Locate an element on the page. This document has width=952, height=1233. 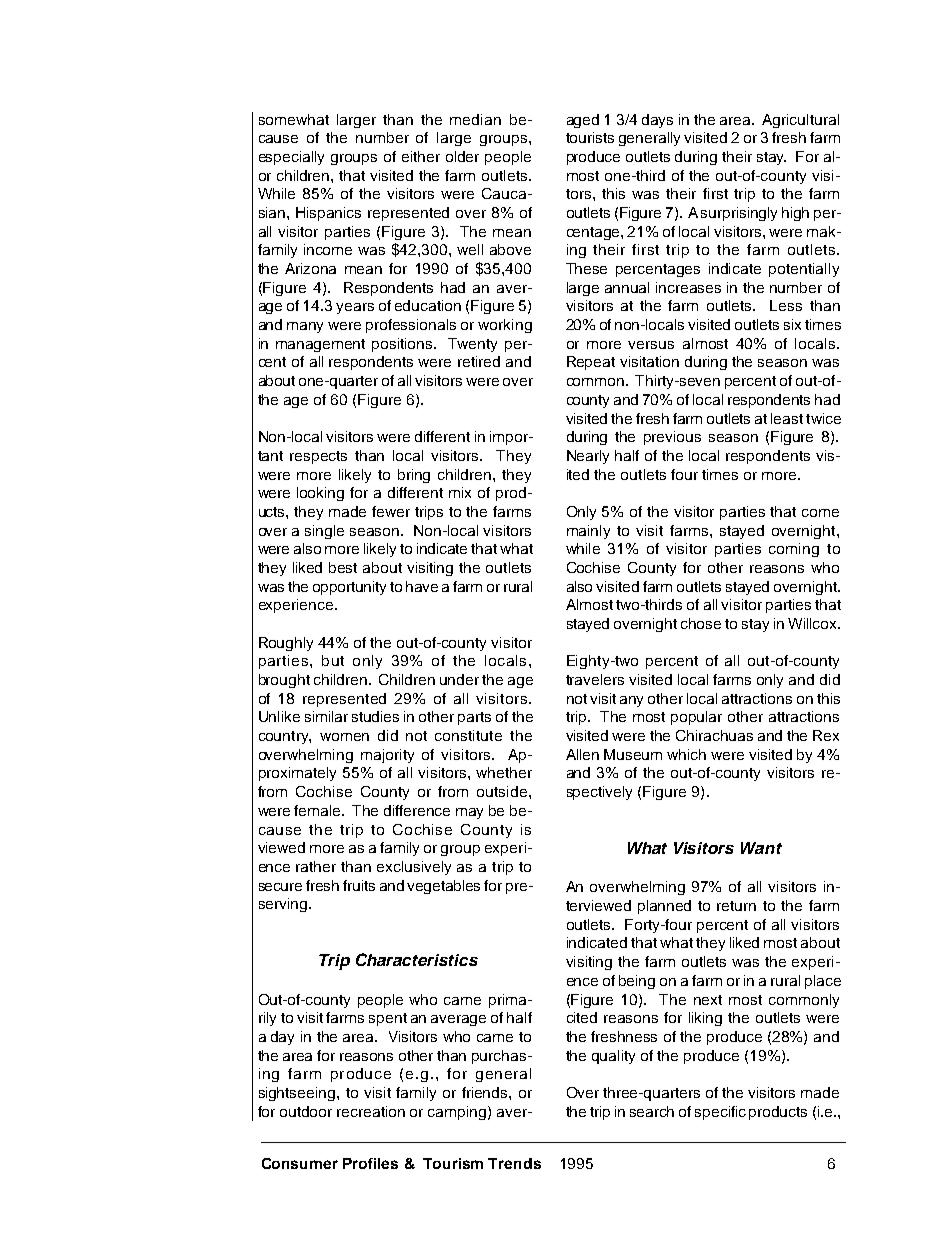
especially is located at coordinates (291, 158).
